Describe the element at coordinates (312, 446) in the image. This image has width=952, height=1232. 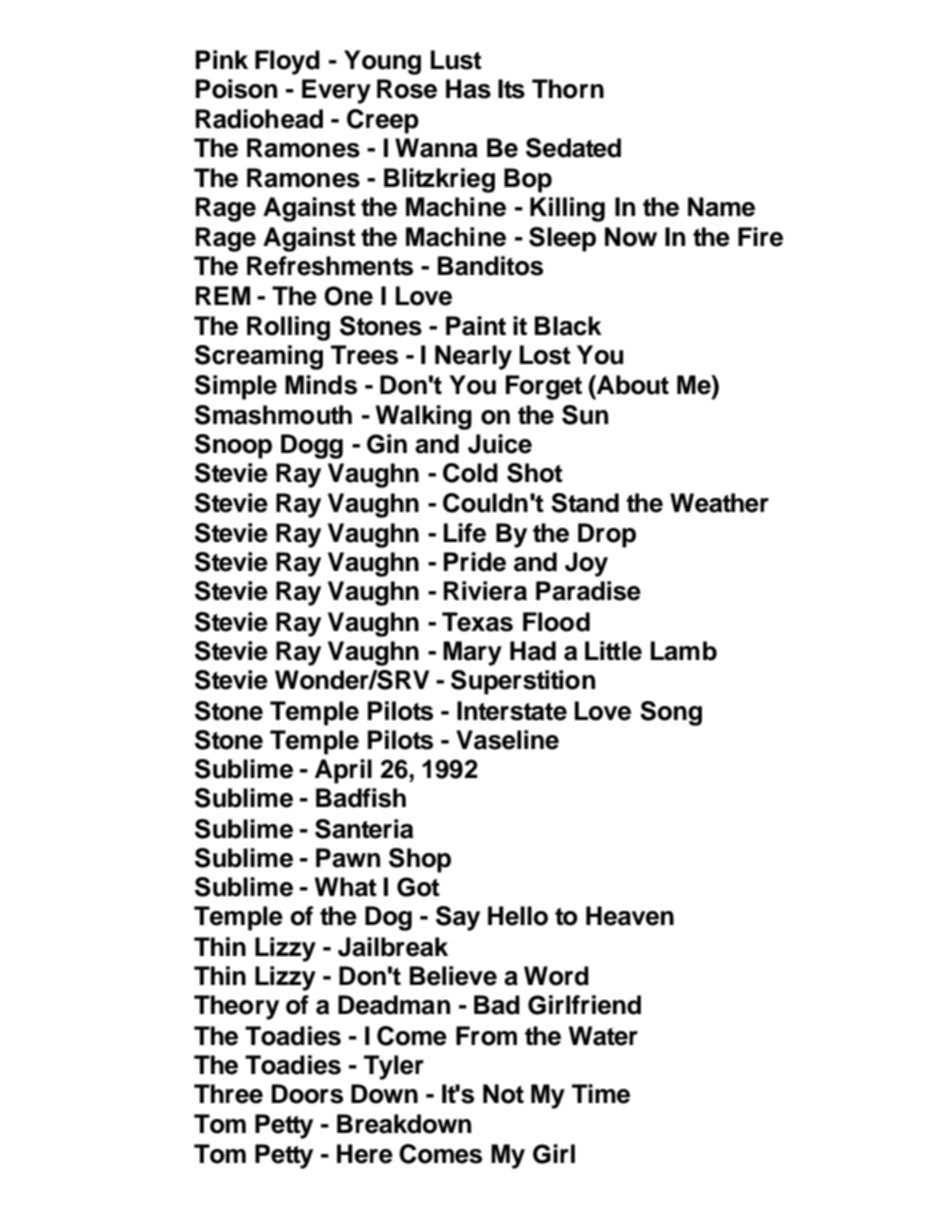
I see `Dogg` at that location.
